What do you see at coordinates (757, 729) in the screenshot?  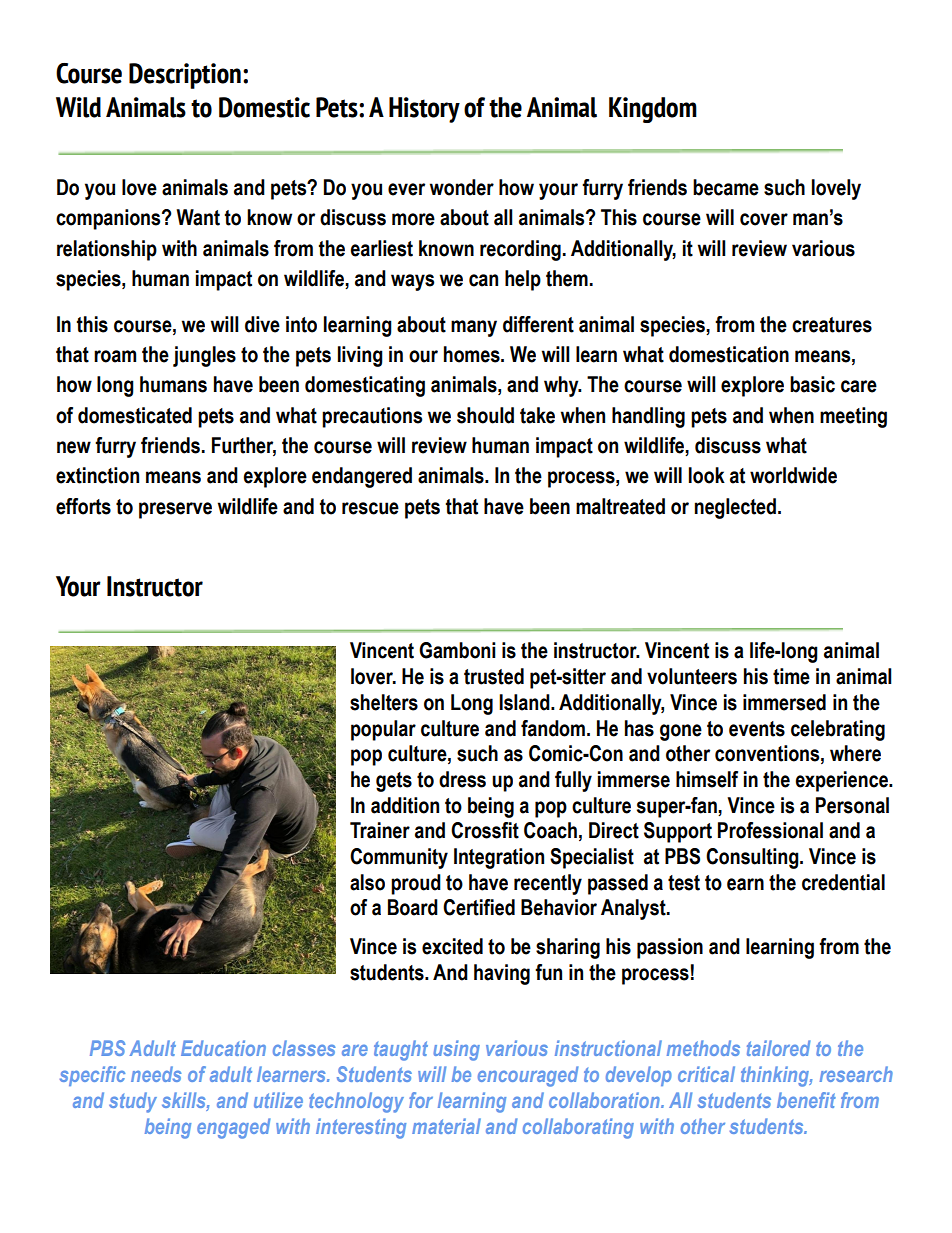 I see `events` at bounding box center [757, 729].
